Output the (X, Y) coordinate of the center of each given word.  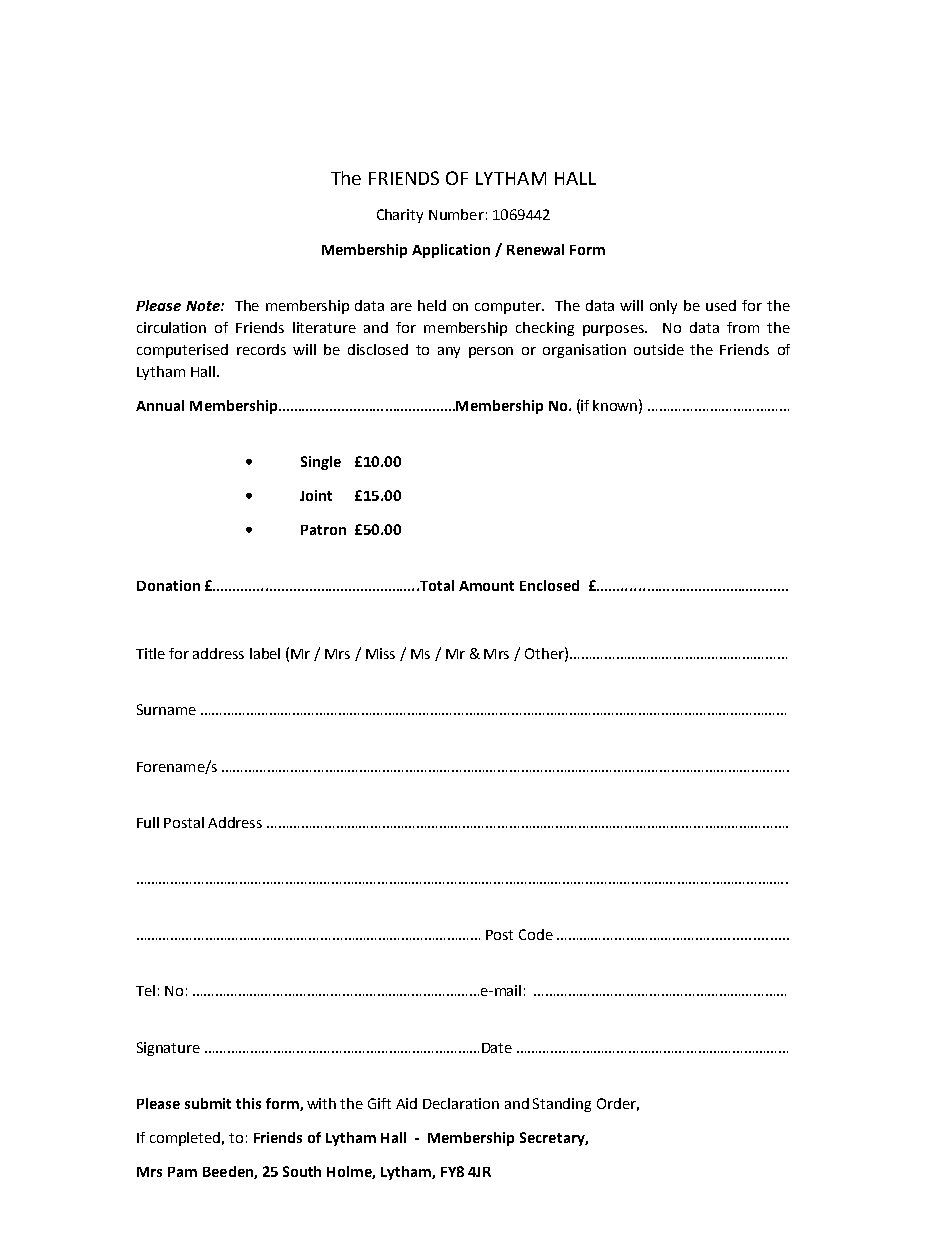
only (663, 307)
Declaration (461, 1103)
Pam (182, 1172)
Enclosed (549, 585)
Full (148, 822)
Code (536, 934)
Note (204, 306)
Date (497, 1048)
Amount (486, 586)
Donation (168, 585)
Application (451, 251)
